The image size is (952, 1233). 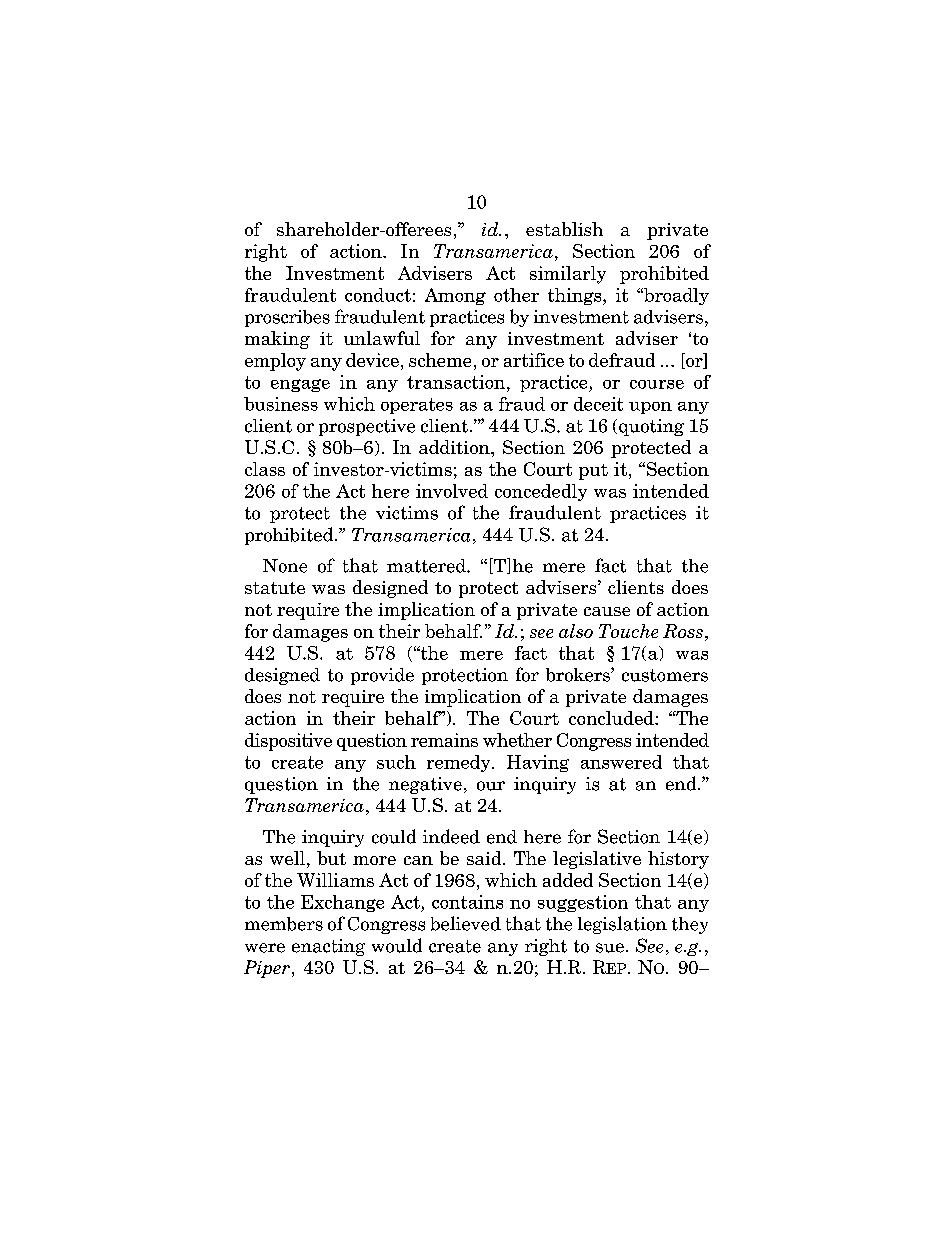 What do you see at coordinates (610, 948) in the screenshot?
I see `sue` at bounding box center [610, 948].
